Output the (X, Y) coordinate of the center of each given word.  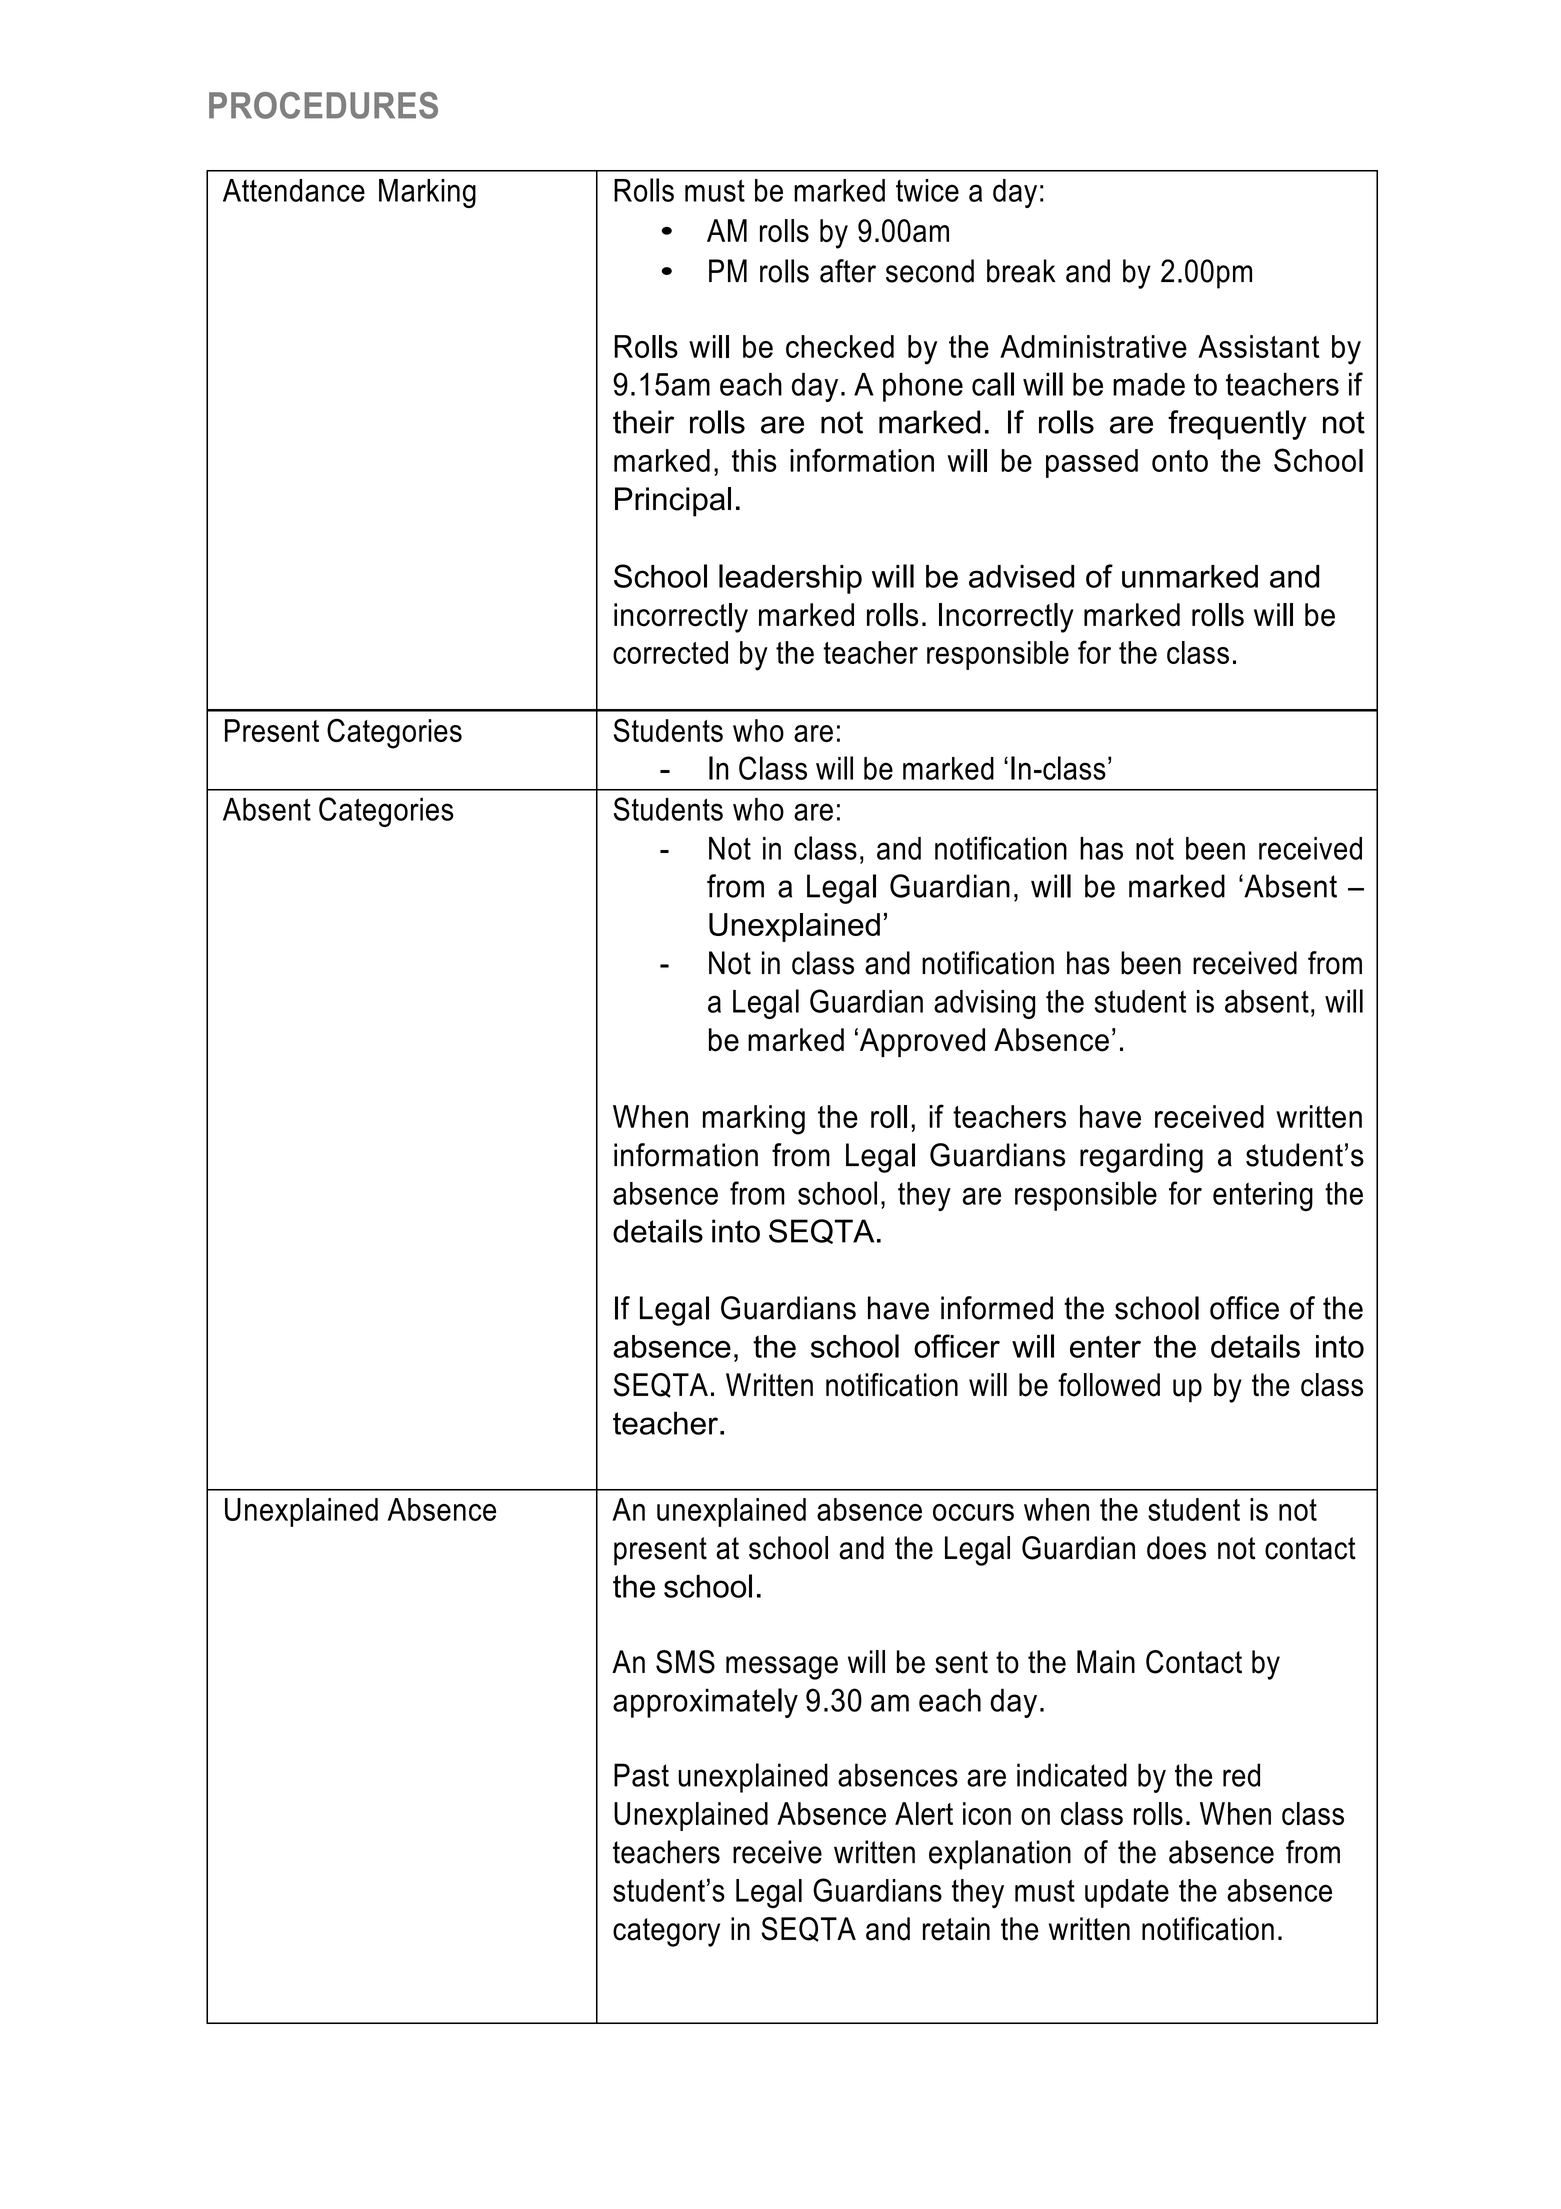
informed (997, 1308)
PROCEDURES (323, 105)
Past (641, 1775)
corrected (670, 652)
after (848, 271)
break (1021, 271)
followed (1109, 1385)
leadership (790, 579)
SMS (685, 1662)
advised (1021, 576)
